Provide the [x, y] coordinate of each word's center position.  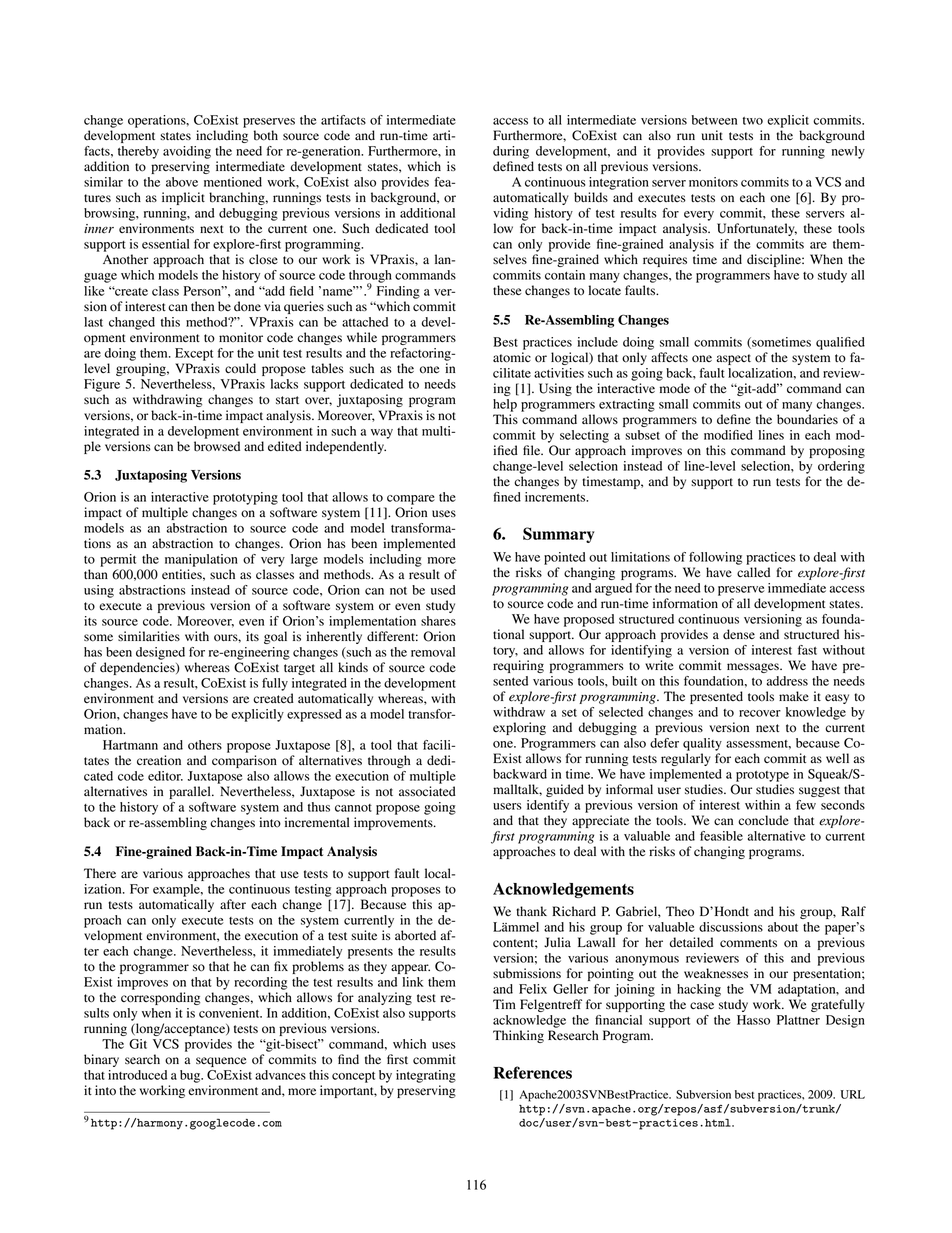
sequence [221, 1062]
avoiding [187, 152]
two [753, 121]
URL [853, 1094]
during [511, 152]
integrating [426, 1076]
